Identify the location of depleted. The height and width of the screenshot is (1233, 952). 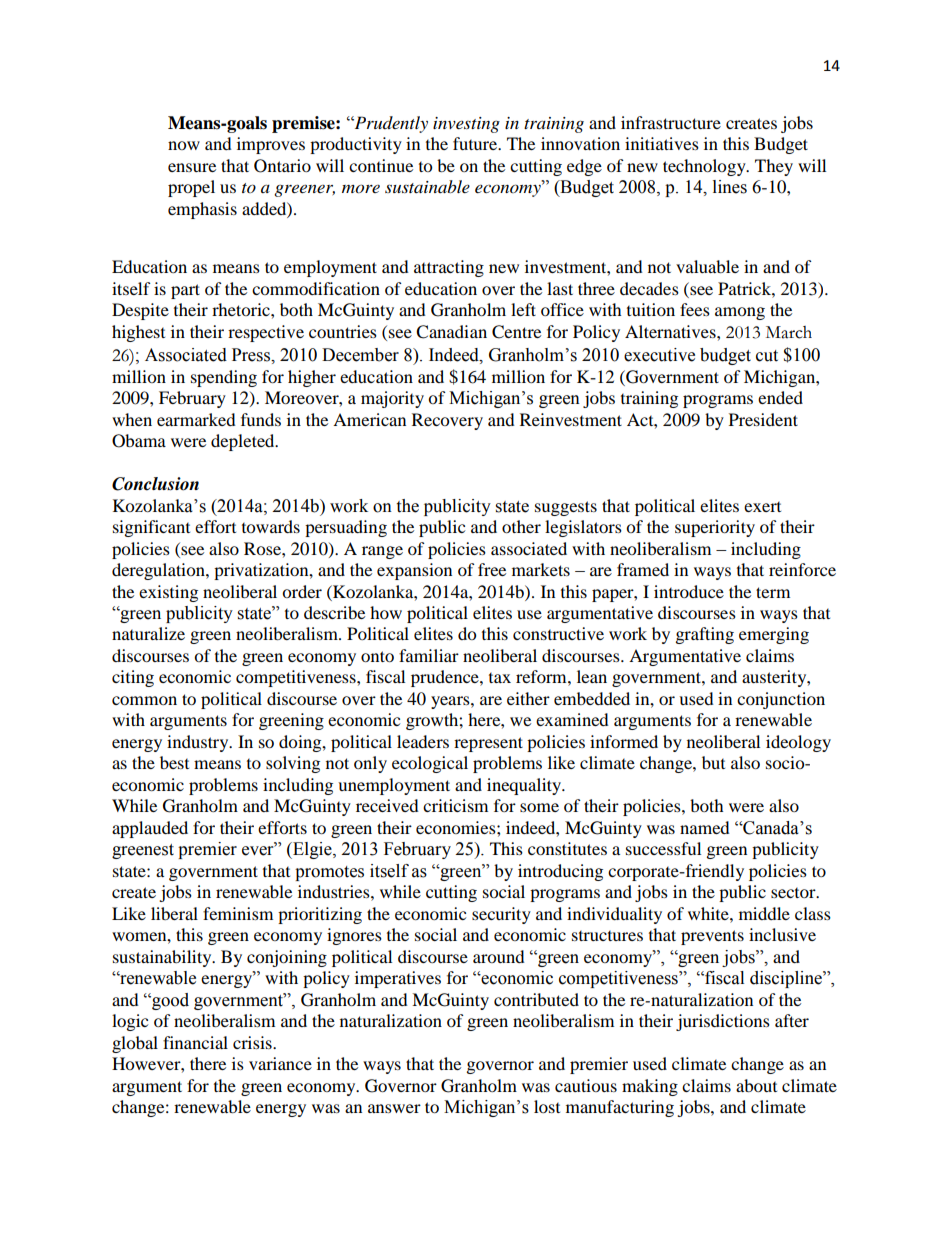
(244, 442).
